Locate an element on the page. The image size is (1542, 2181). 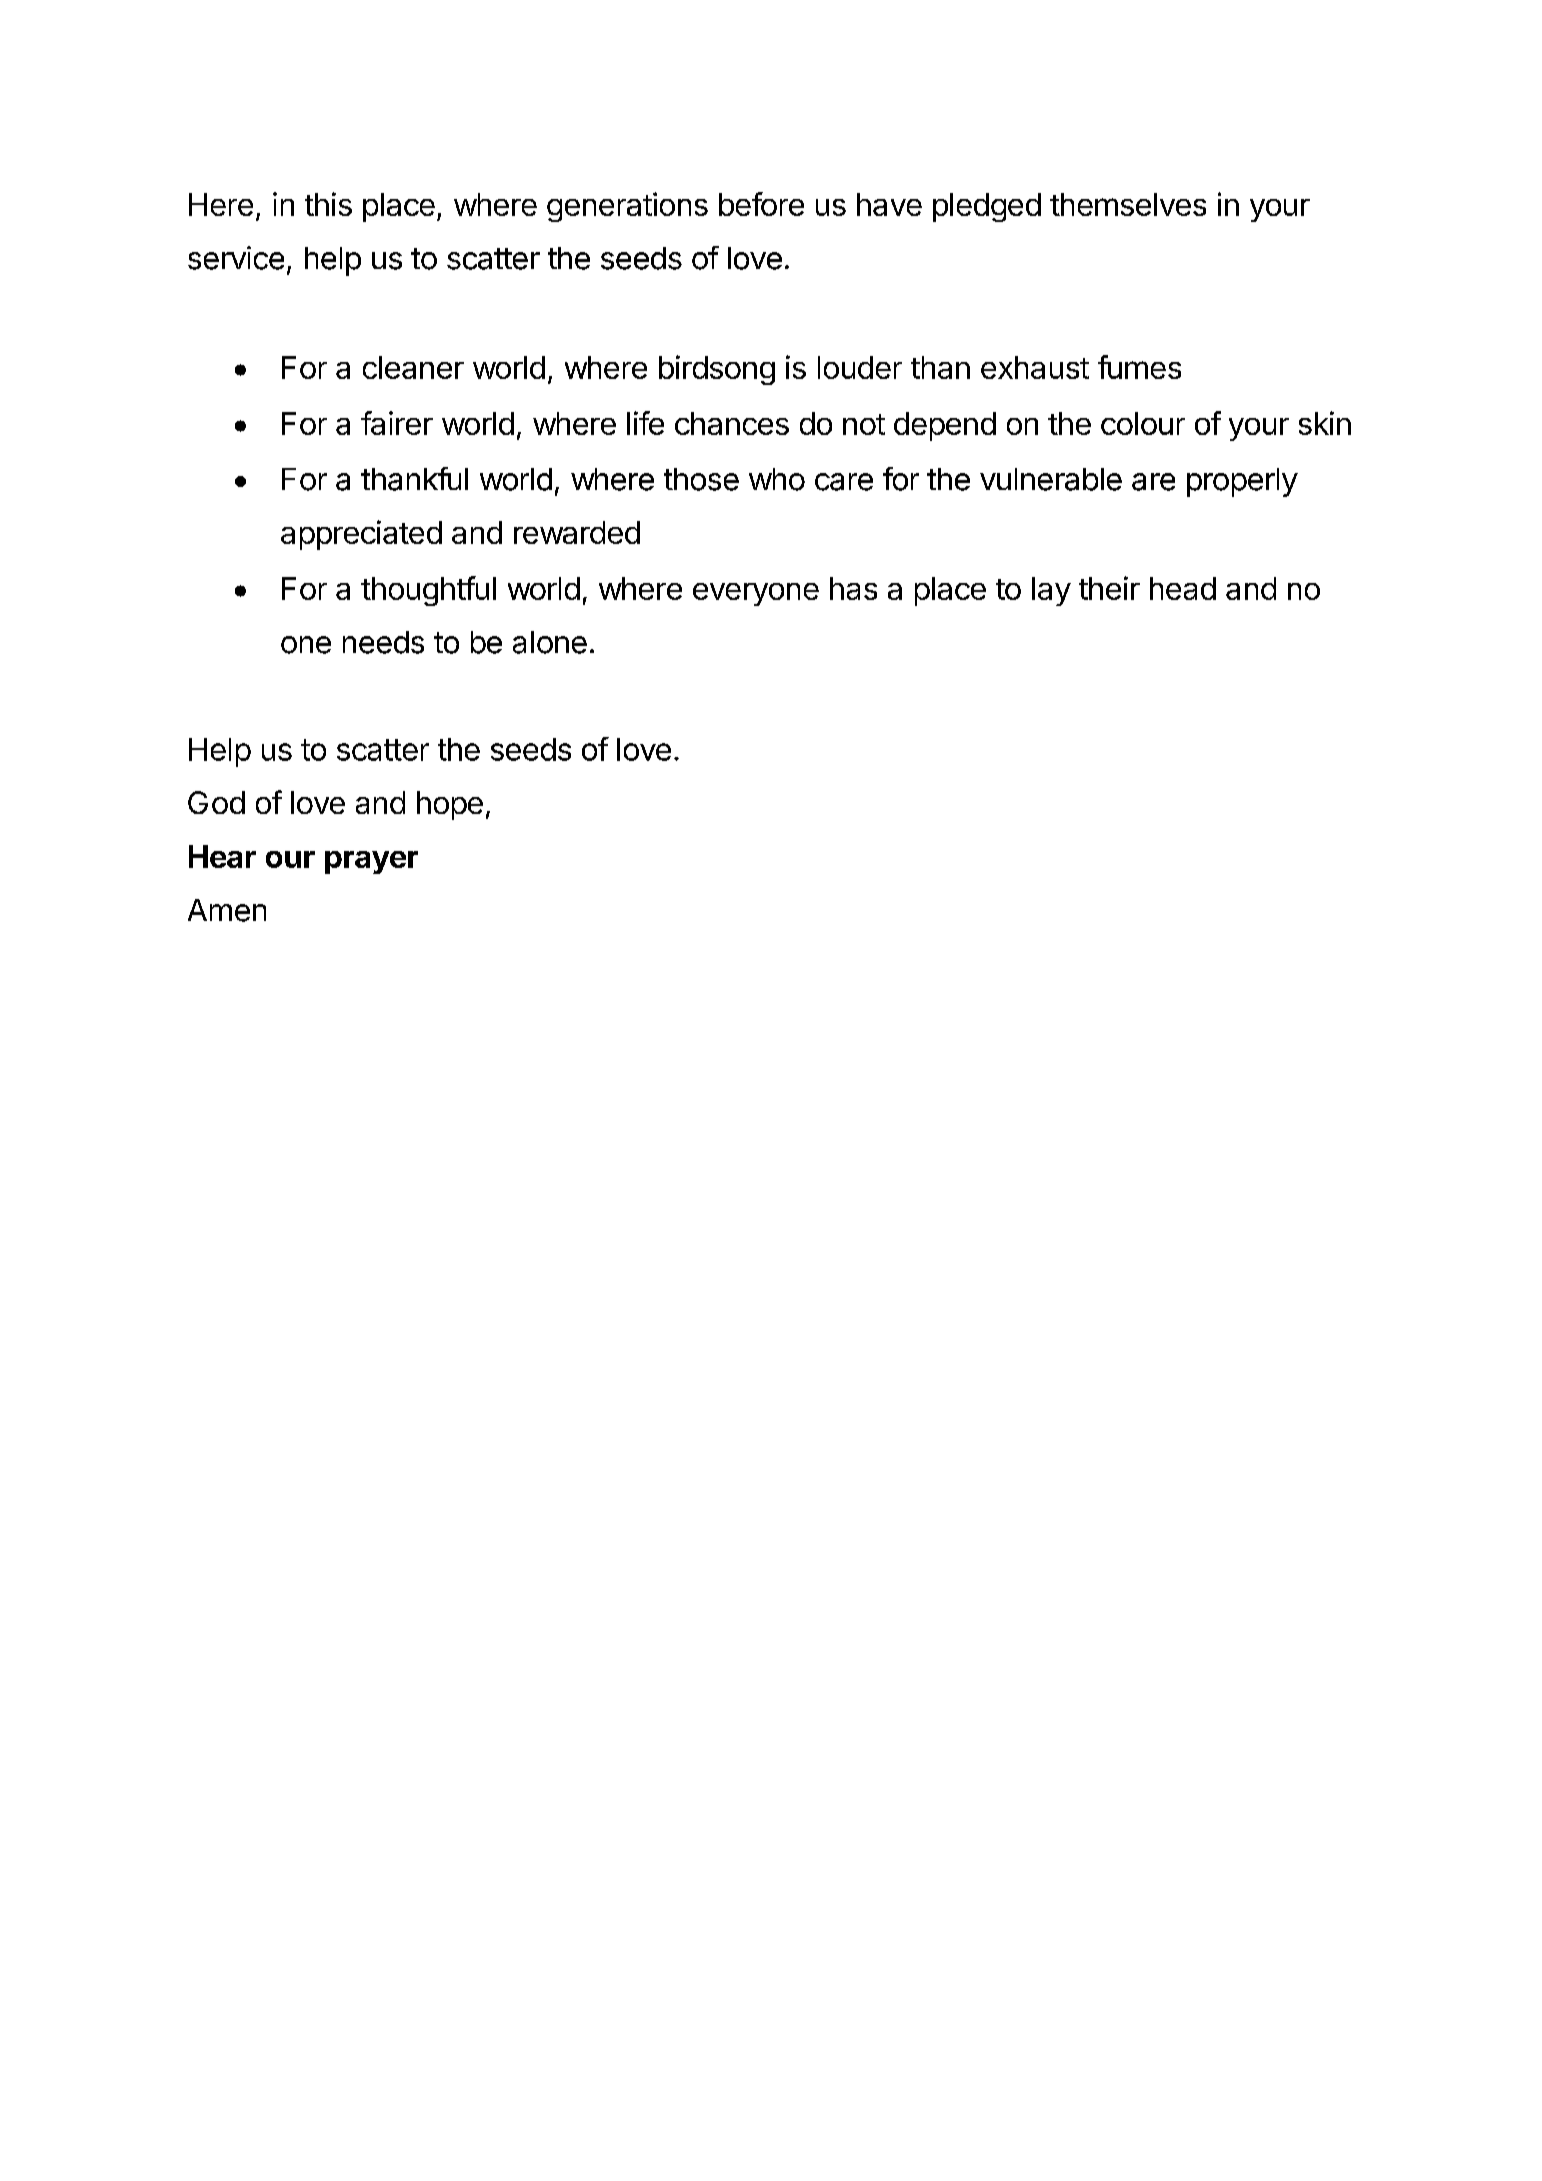
fairer is located at coordinates (397, 423).
